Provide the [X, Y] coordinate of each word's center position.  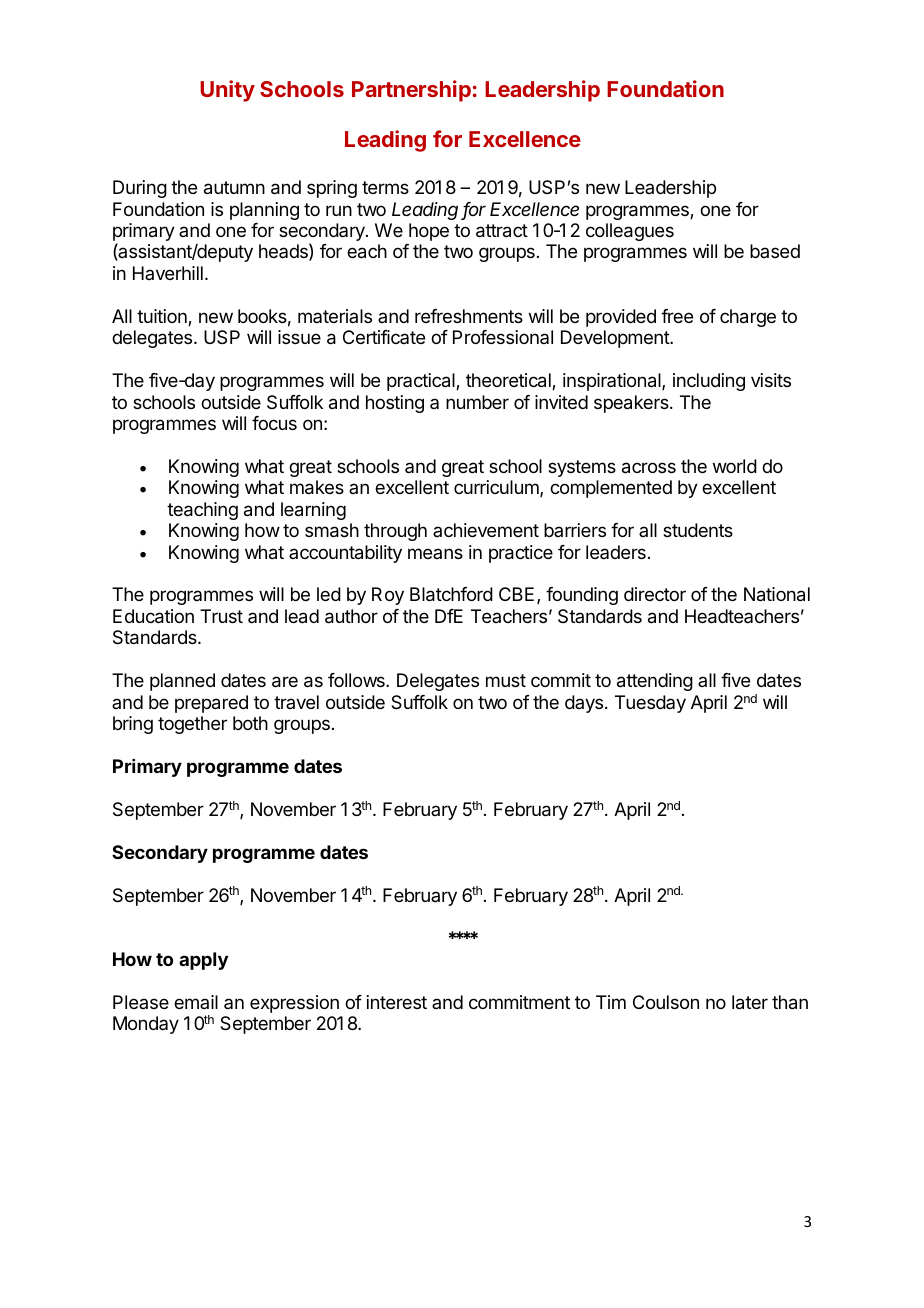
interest [397, 1002]
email [196, 1002]
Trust [221, 616]
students [698, 530]
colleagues [630, 232]
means [435, 553]
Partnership [411, 91]
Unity [227, 91]
